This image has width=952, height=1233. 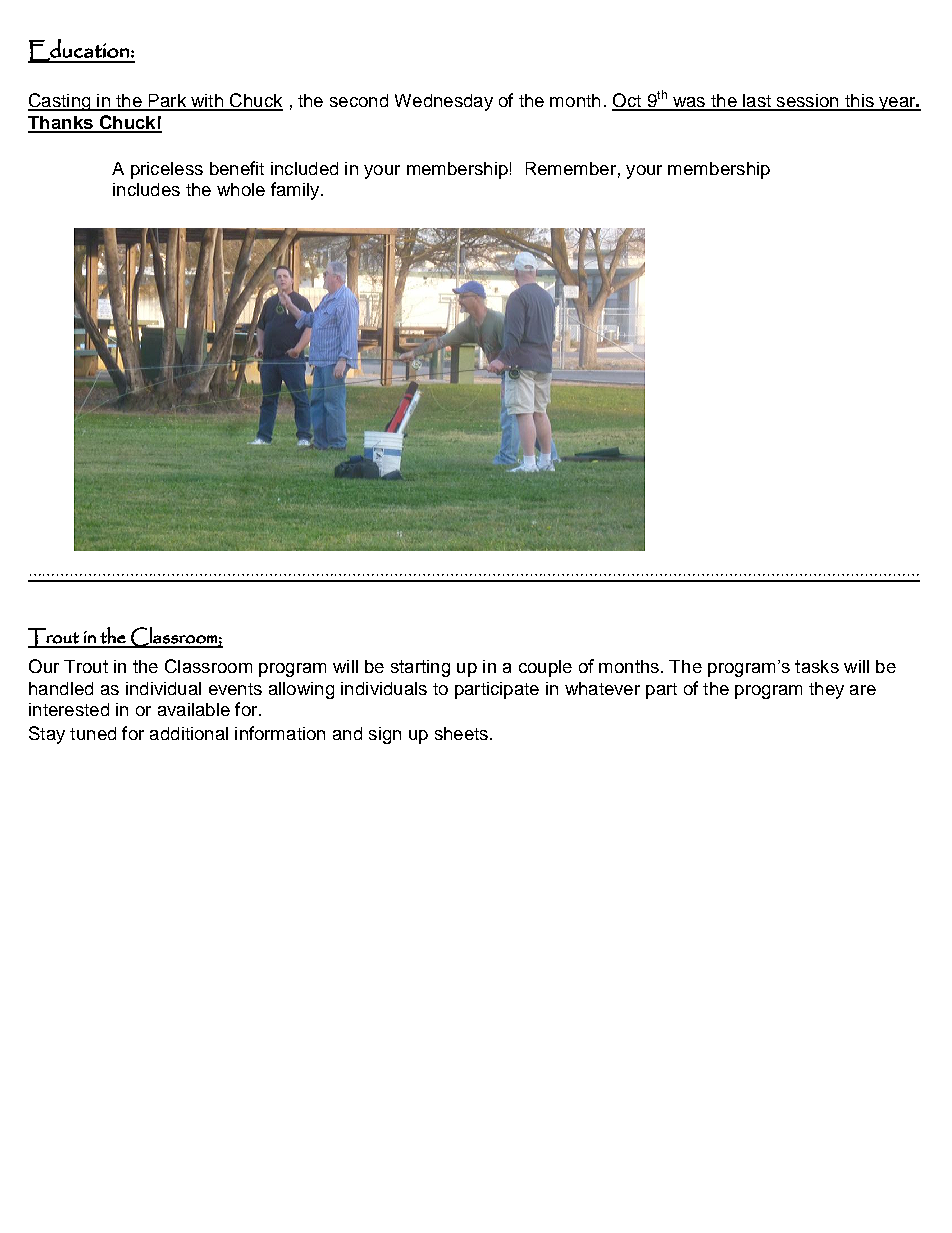 I want to click on Wednesday, so click(x=444, y=102).
